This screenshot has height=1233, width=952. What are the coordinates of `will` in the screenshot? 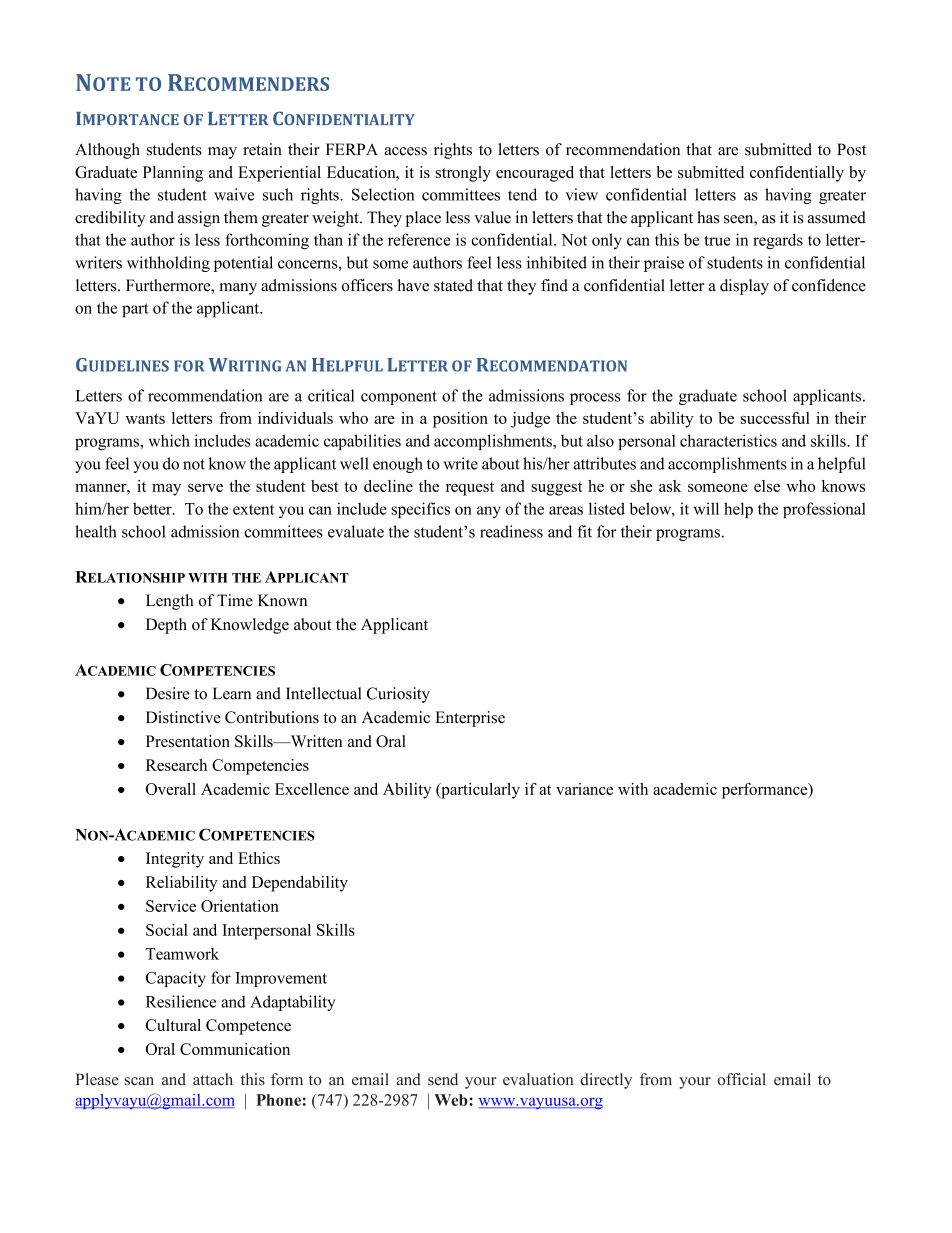 It's located at (706, 508).
